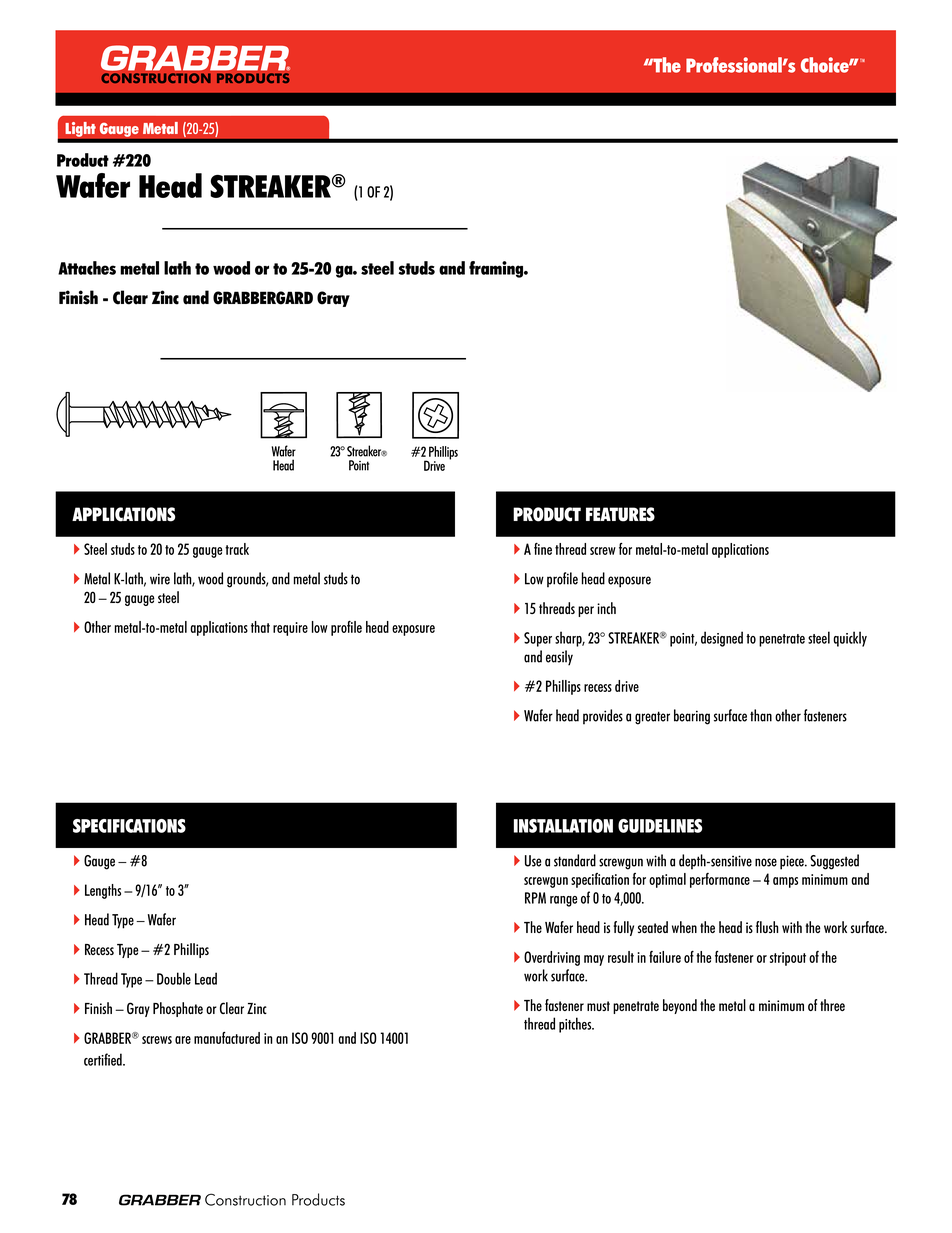 The width and height of the screenshot is (952, 1233). What do you see at coordinates (832, 1005) in the screenshot?
I see `three` at bounding box center [832, 1005].
